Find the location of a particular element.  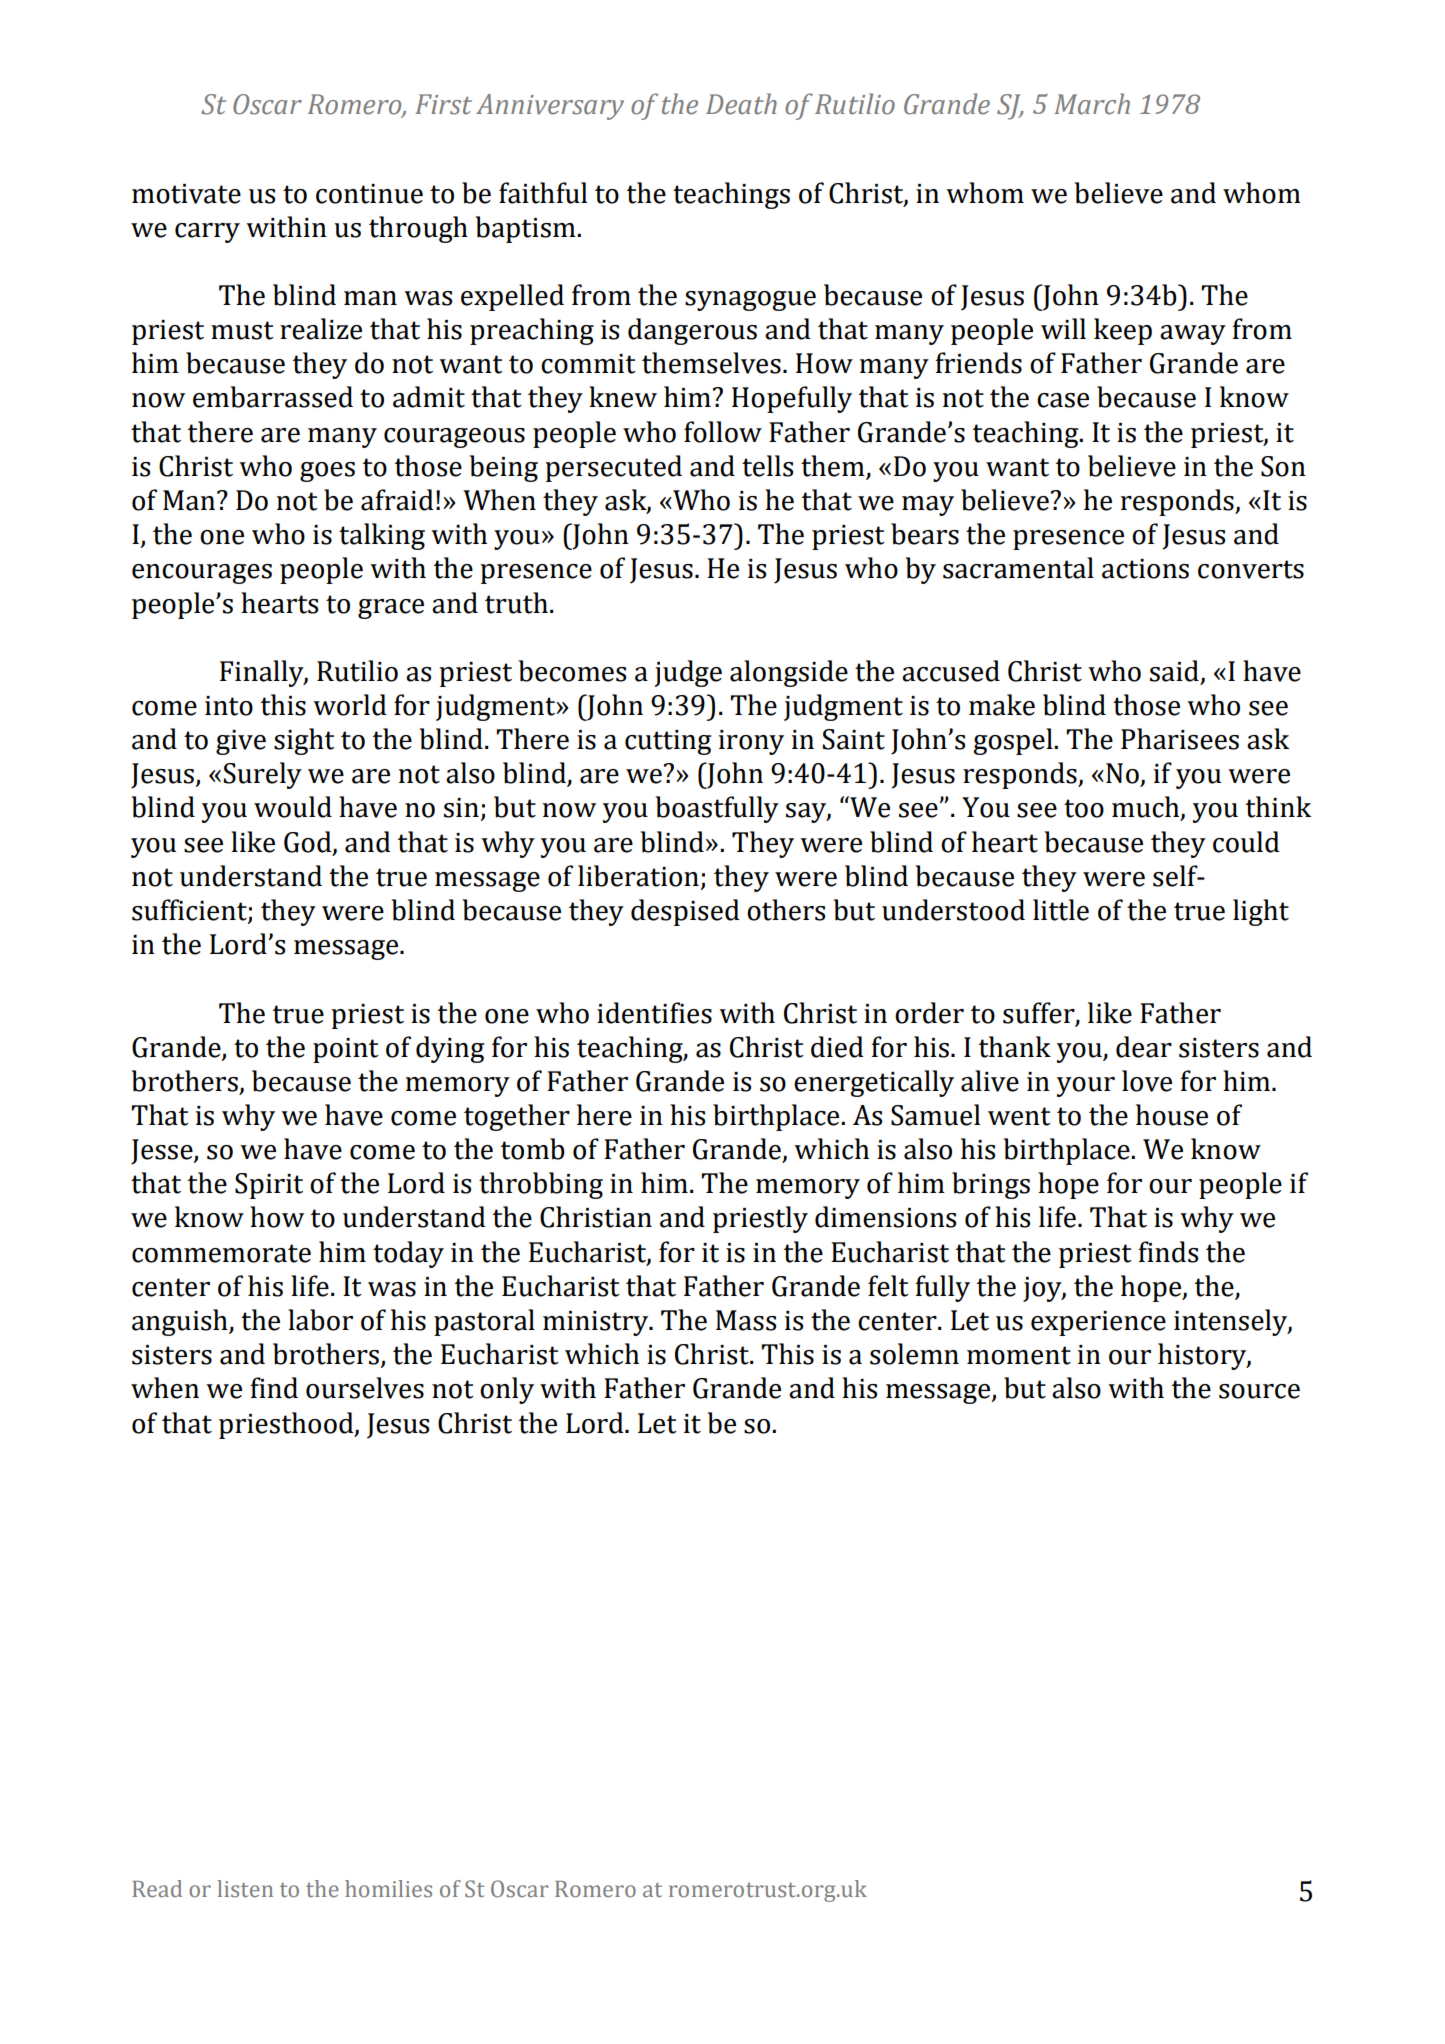

source is located at coordinates (1259, 1391).
